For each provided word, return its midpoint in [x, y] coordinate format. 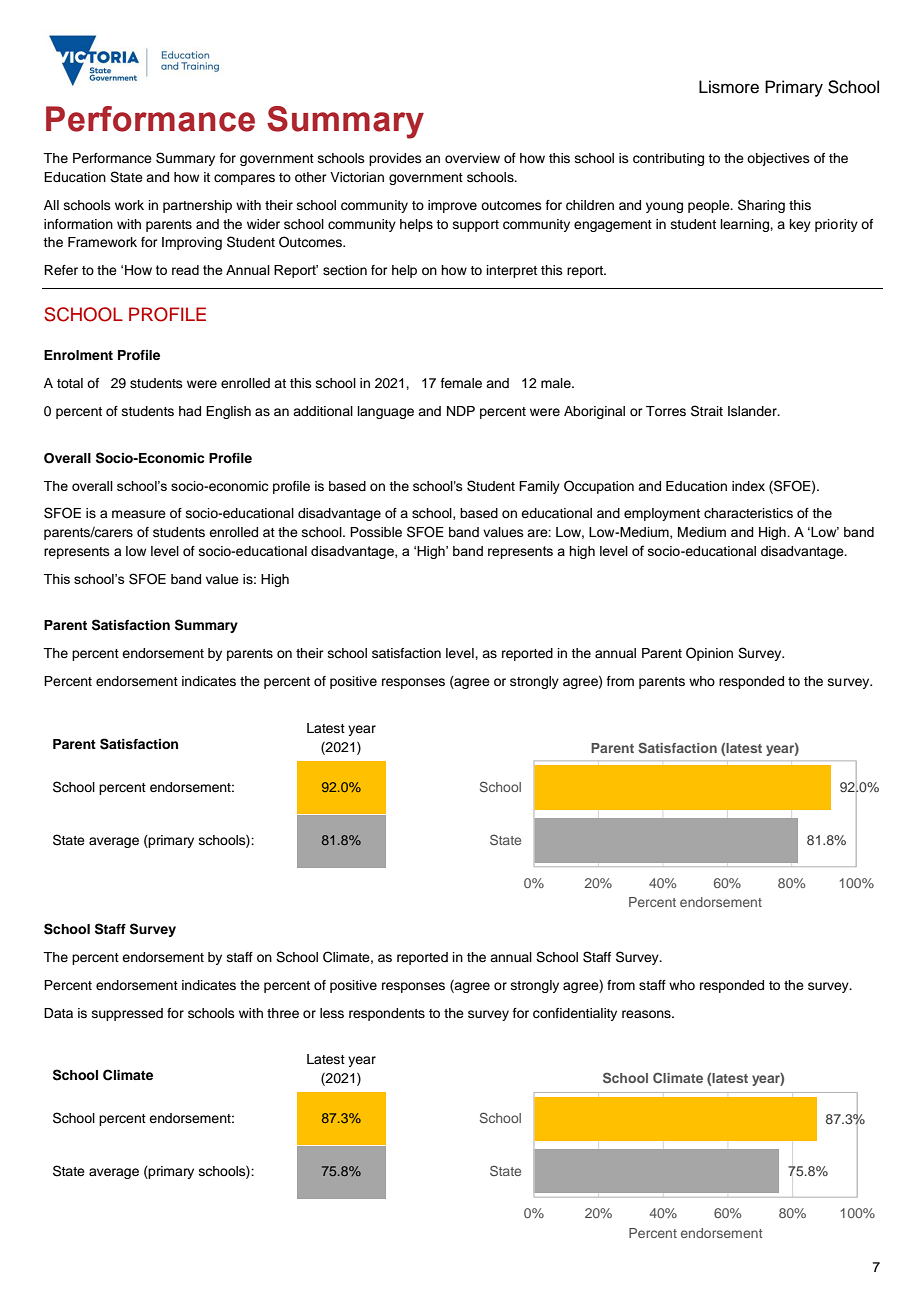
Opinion [709, 654]
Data [58, 1013]
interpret [512, 271]
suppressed [127, 1014]
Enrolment [78, 355]
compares [244, 179]
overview [472, 158]
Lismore [729, 87]
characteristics [748, 513]
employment [662, 514]
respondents [387, 1014]
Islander [753, 411]
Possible [376, 532]
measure [139, 514]
